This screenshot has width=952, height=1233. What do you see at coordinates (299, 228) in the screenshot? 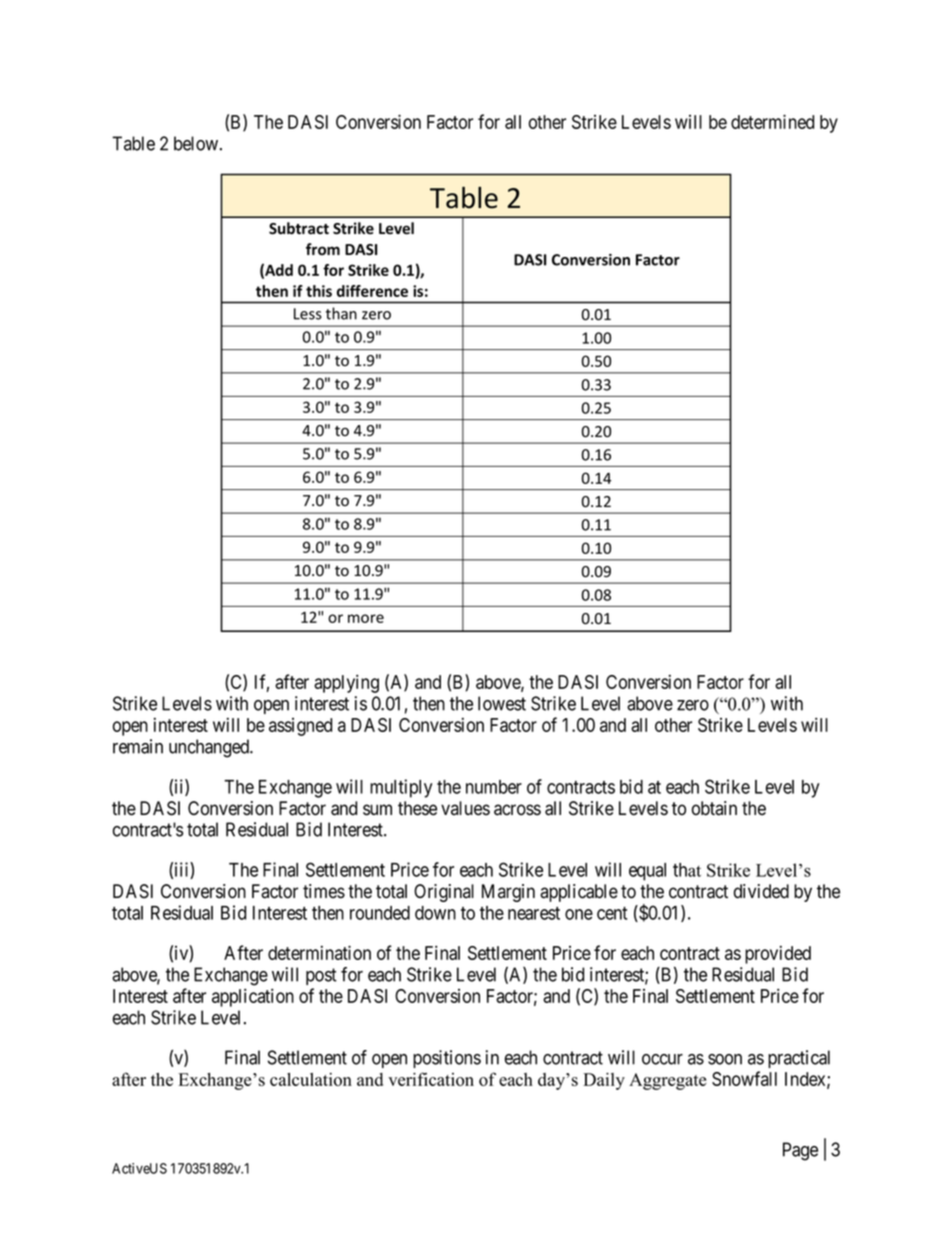
I see `Subtract` at bounding box center [299, 228].
